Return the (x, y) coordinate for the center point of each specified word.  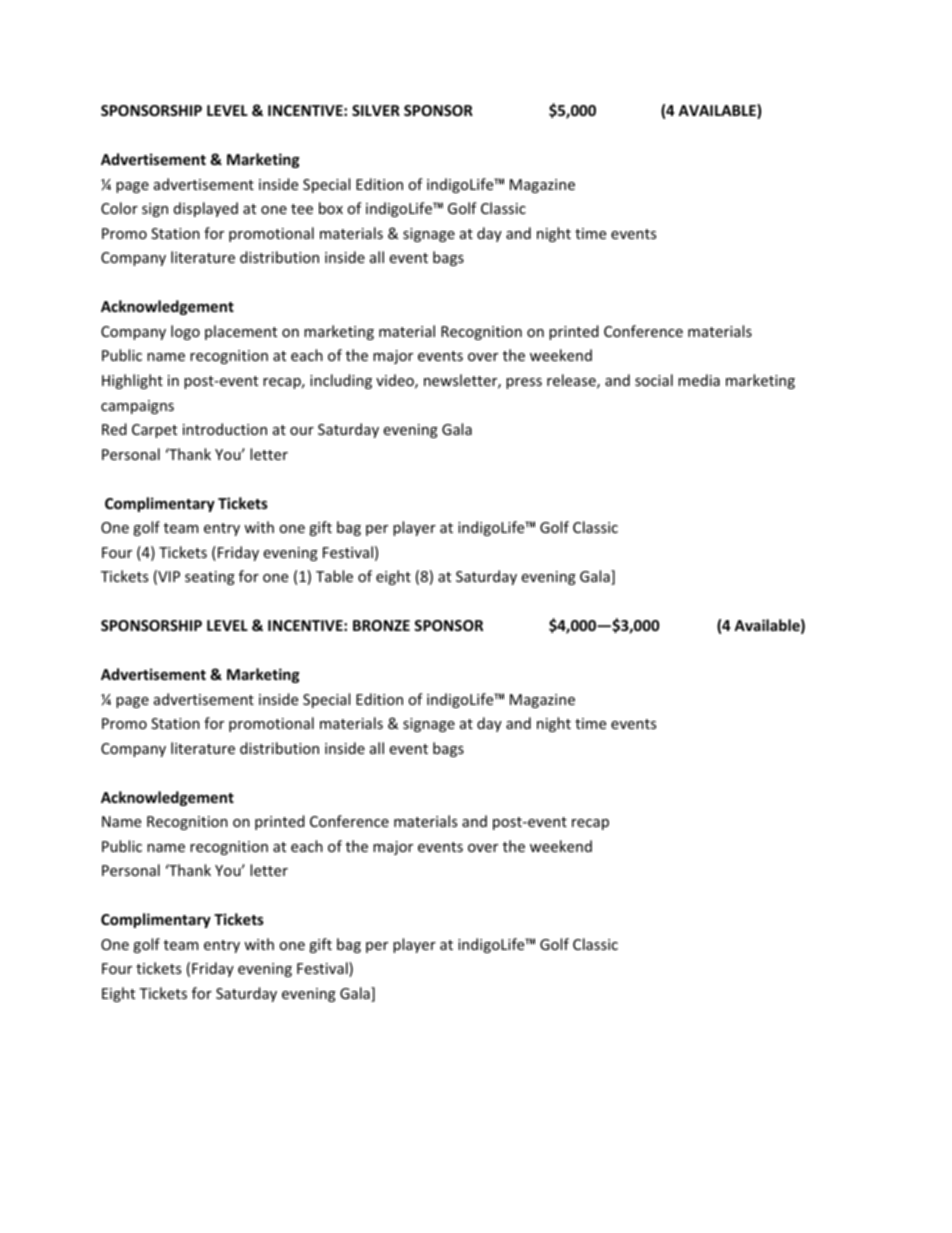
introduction (225, 429)
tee (302, 209)
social (654, 380)
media (699, 380)
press (524, 383)
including (341, 381)
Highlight (132, 381)
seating (210, 578)
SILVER (376, 110)
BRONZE (381, 625)
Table (334, 576)
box (331, 208)
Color (119, 208)
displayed (206, 209)
